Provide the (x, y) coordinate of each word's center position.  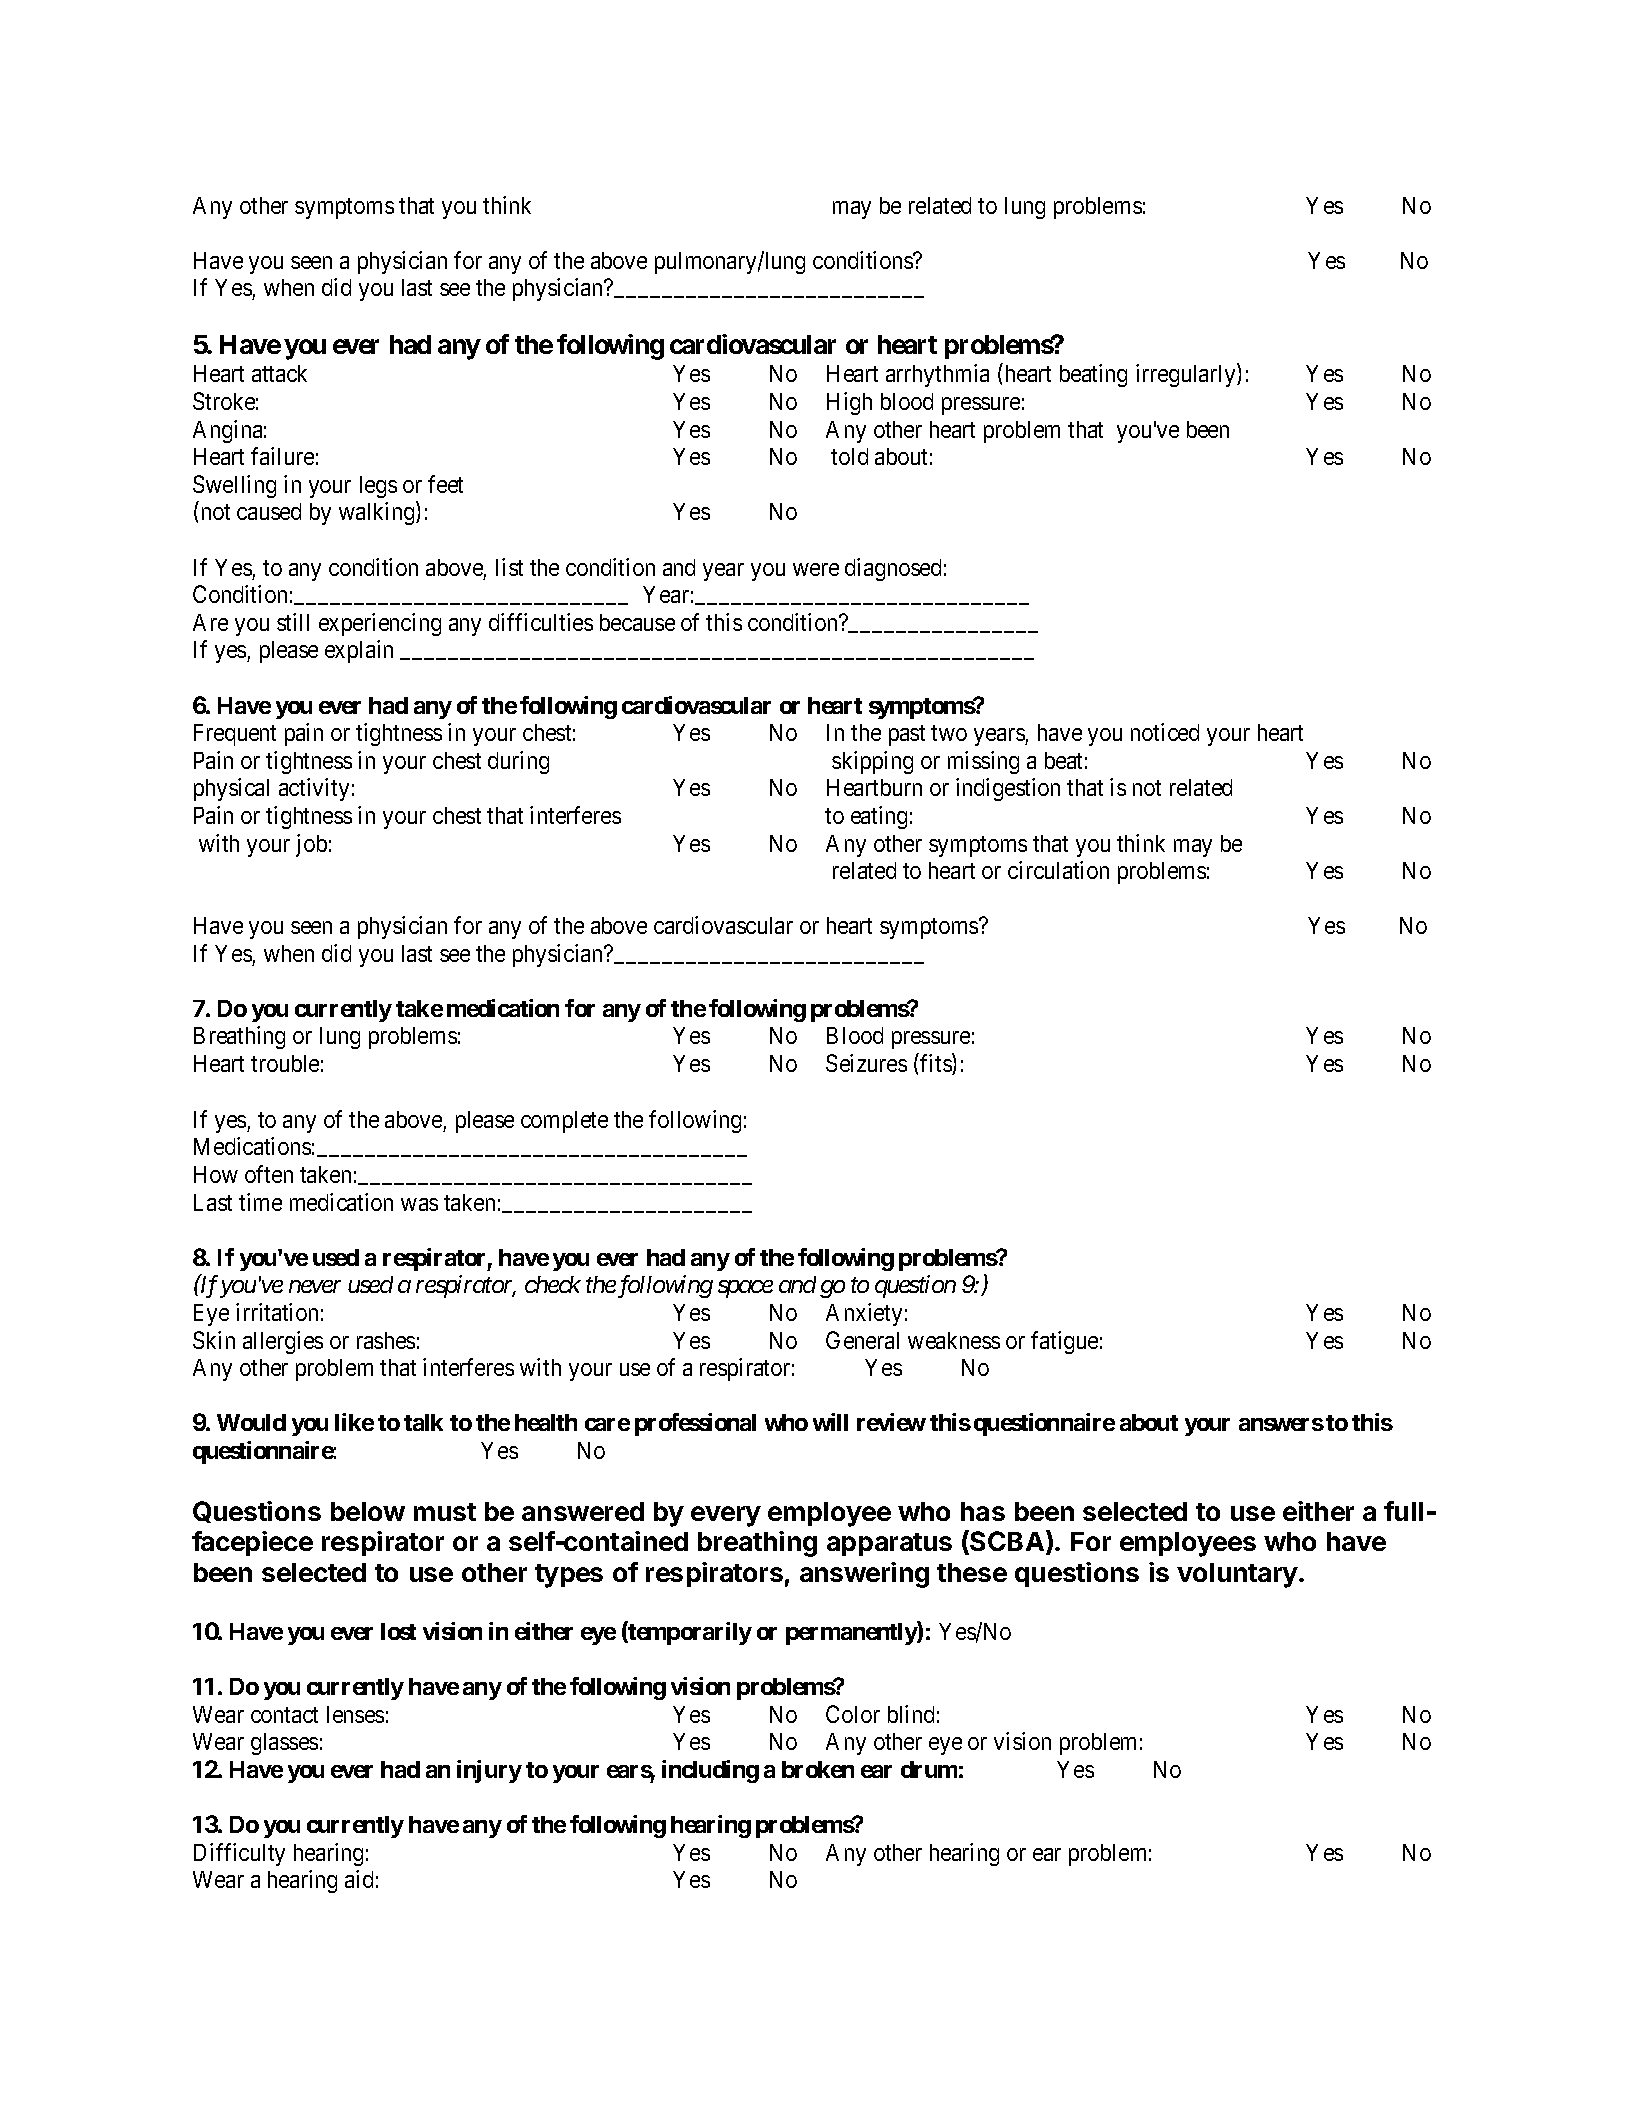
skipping (872, 762)
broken (818, 1769)
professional (695, 1424)
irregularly (1187, 375)
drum (929, 1769)
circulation (1058, 870)
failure (282, 456)
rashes (386, 1340)
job (311, 845)
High (849, 403)
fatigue (1064, 1342)
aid (359, 1879)
